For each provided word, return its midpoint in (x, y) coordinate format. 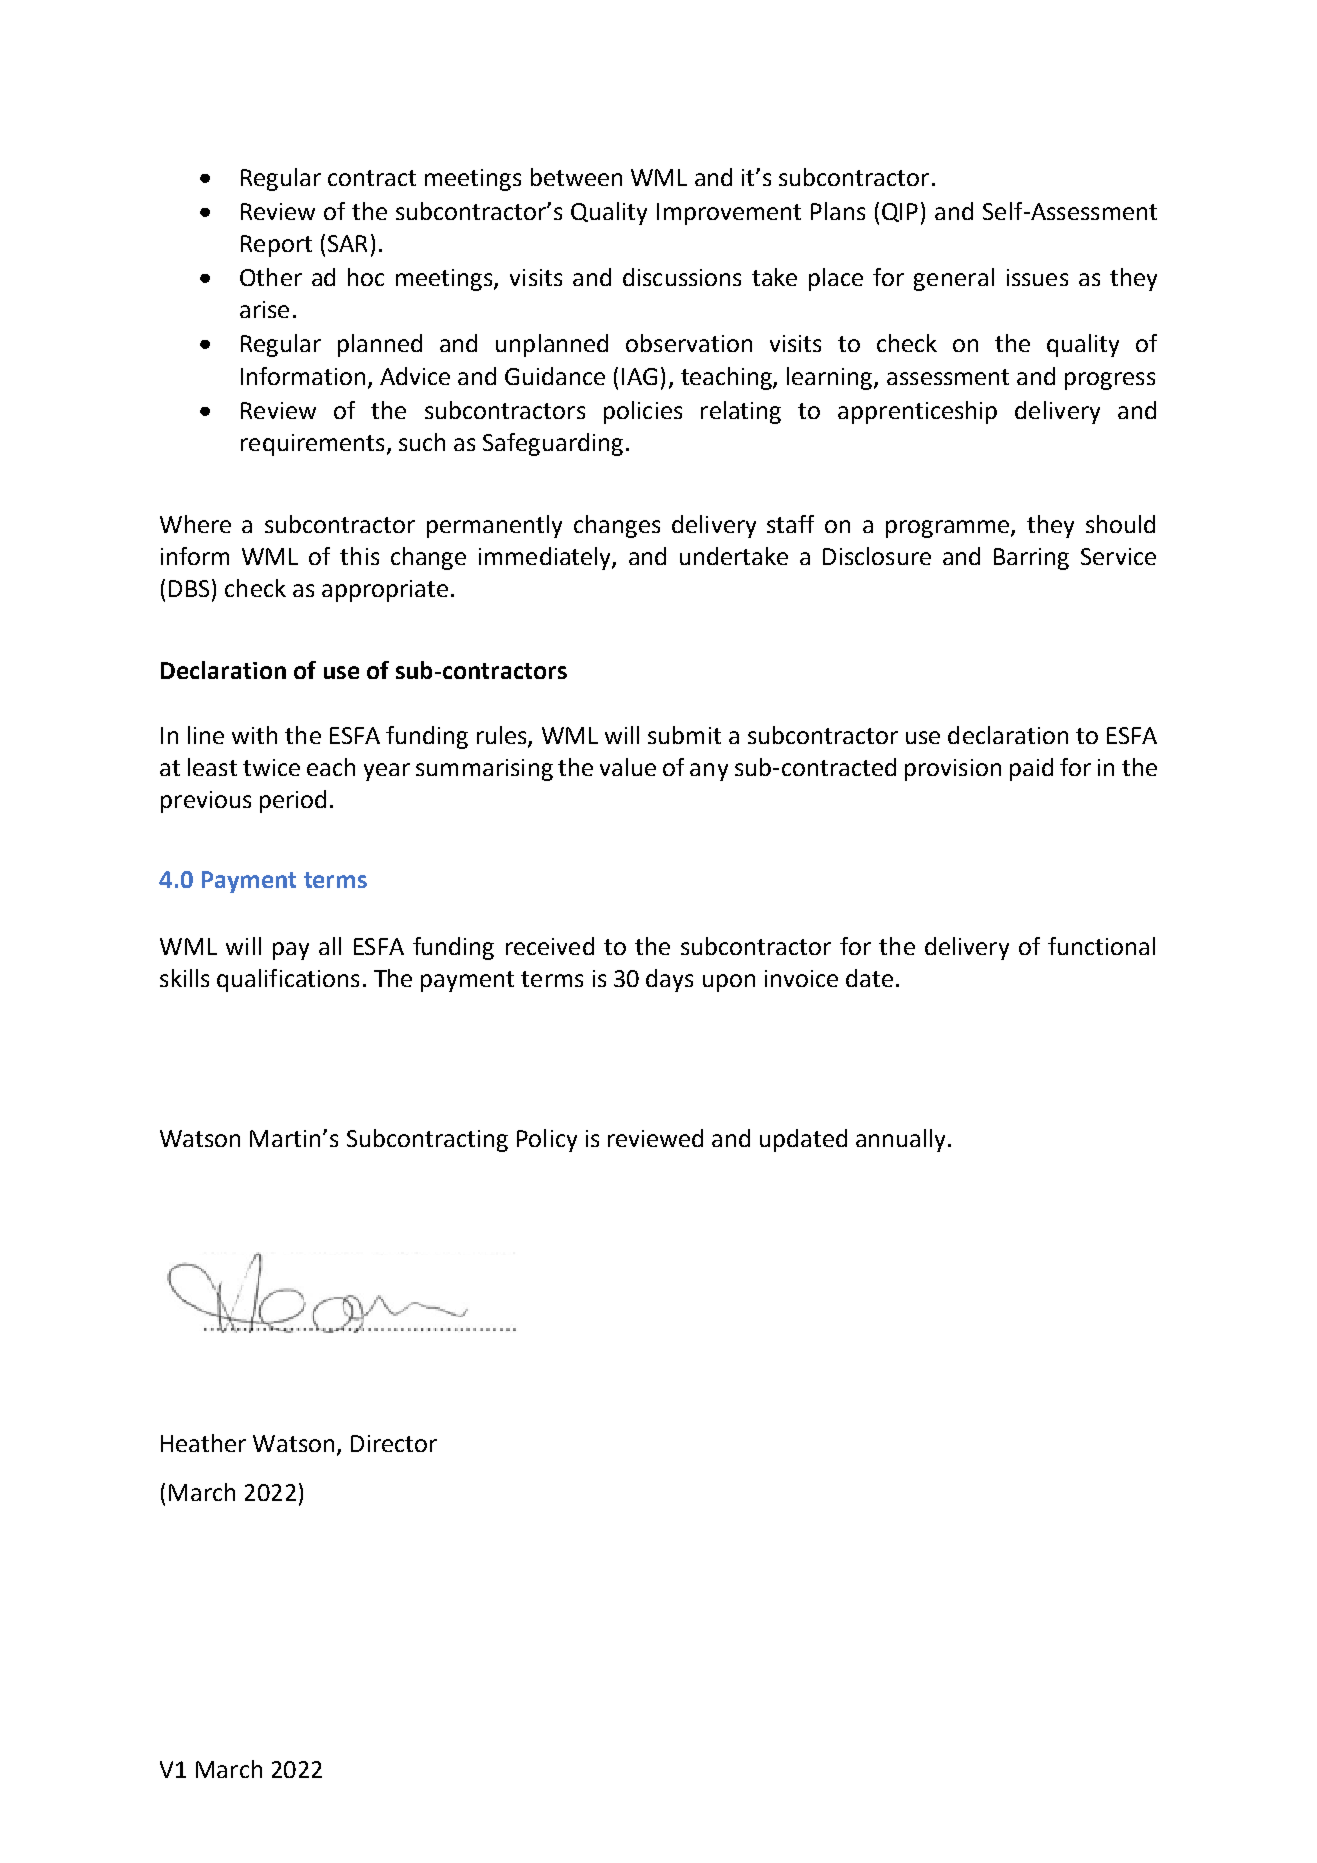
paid (1031, 769)
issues (1037, 277)
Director (394, 1443)
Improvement (729, 214)
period (293, 801)
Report (276, 246)
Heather (203, 1443)
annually (900, 1140)
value (628, 767)
